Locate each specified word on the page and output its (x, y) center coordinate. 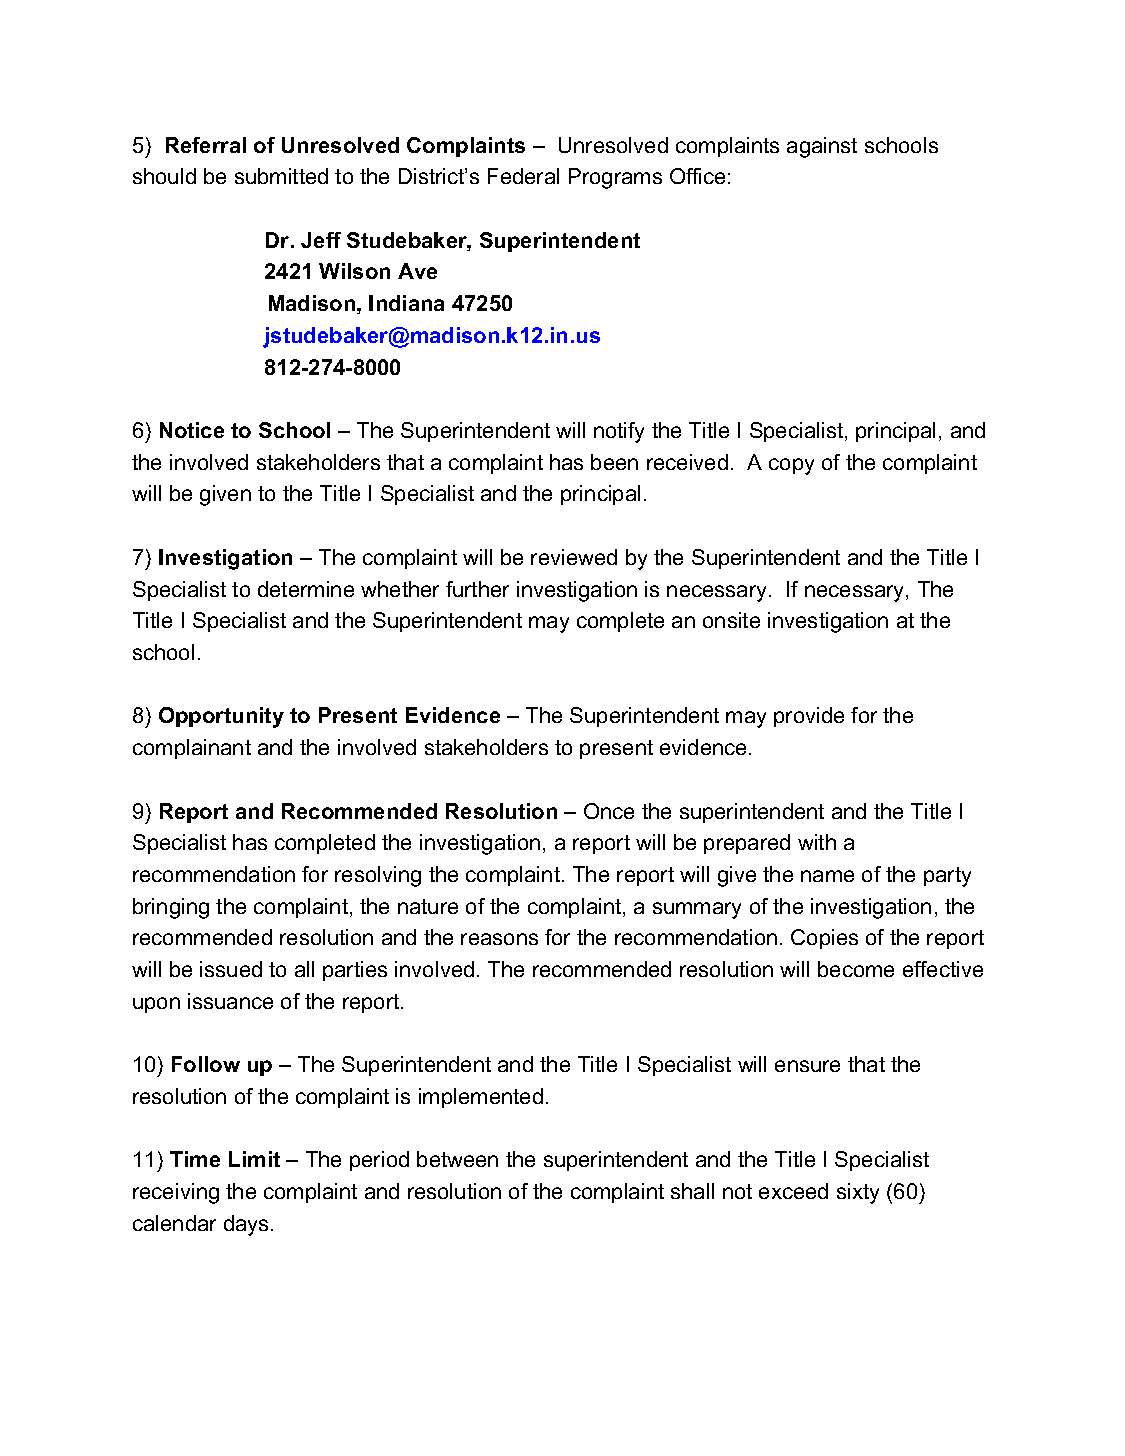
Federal (523, 176)
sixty (858, 1193)
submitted (281, 176)
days (246, 1225)
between (457, 1159)
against (822, 147)
